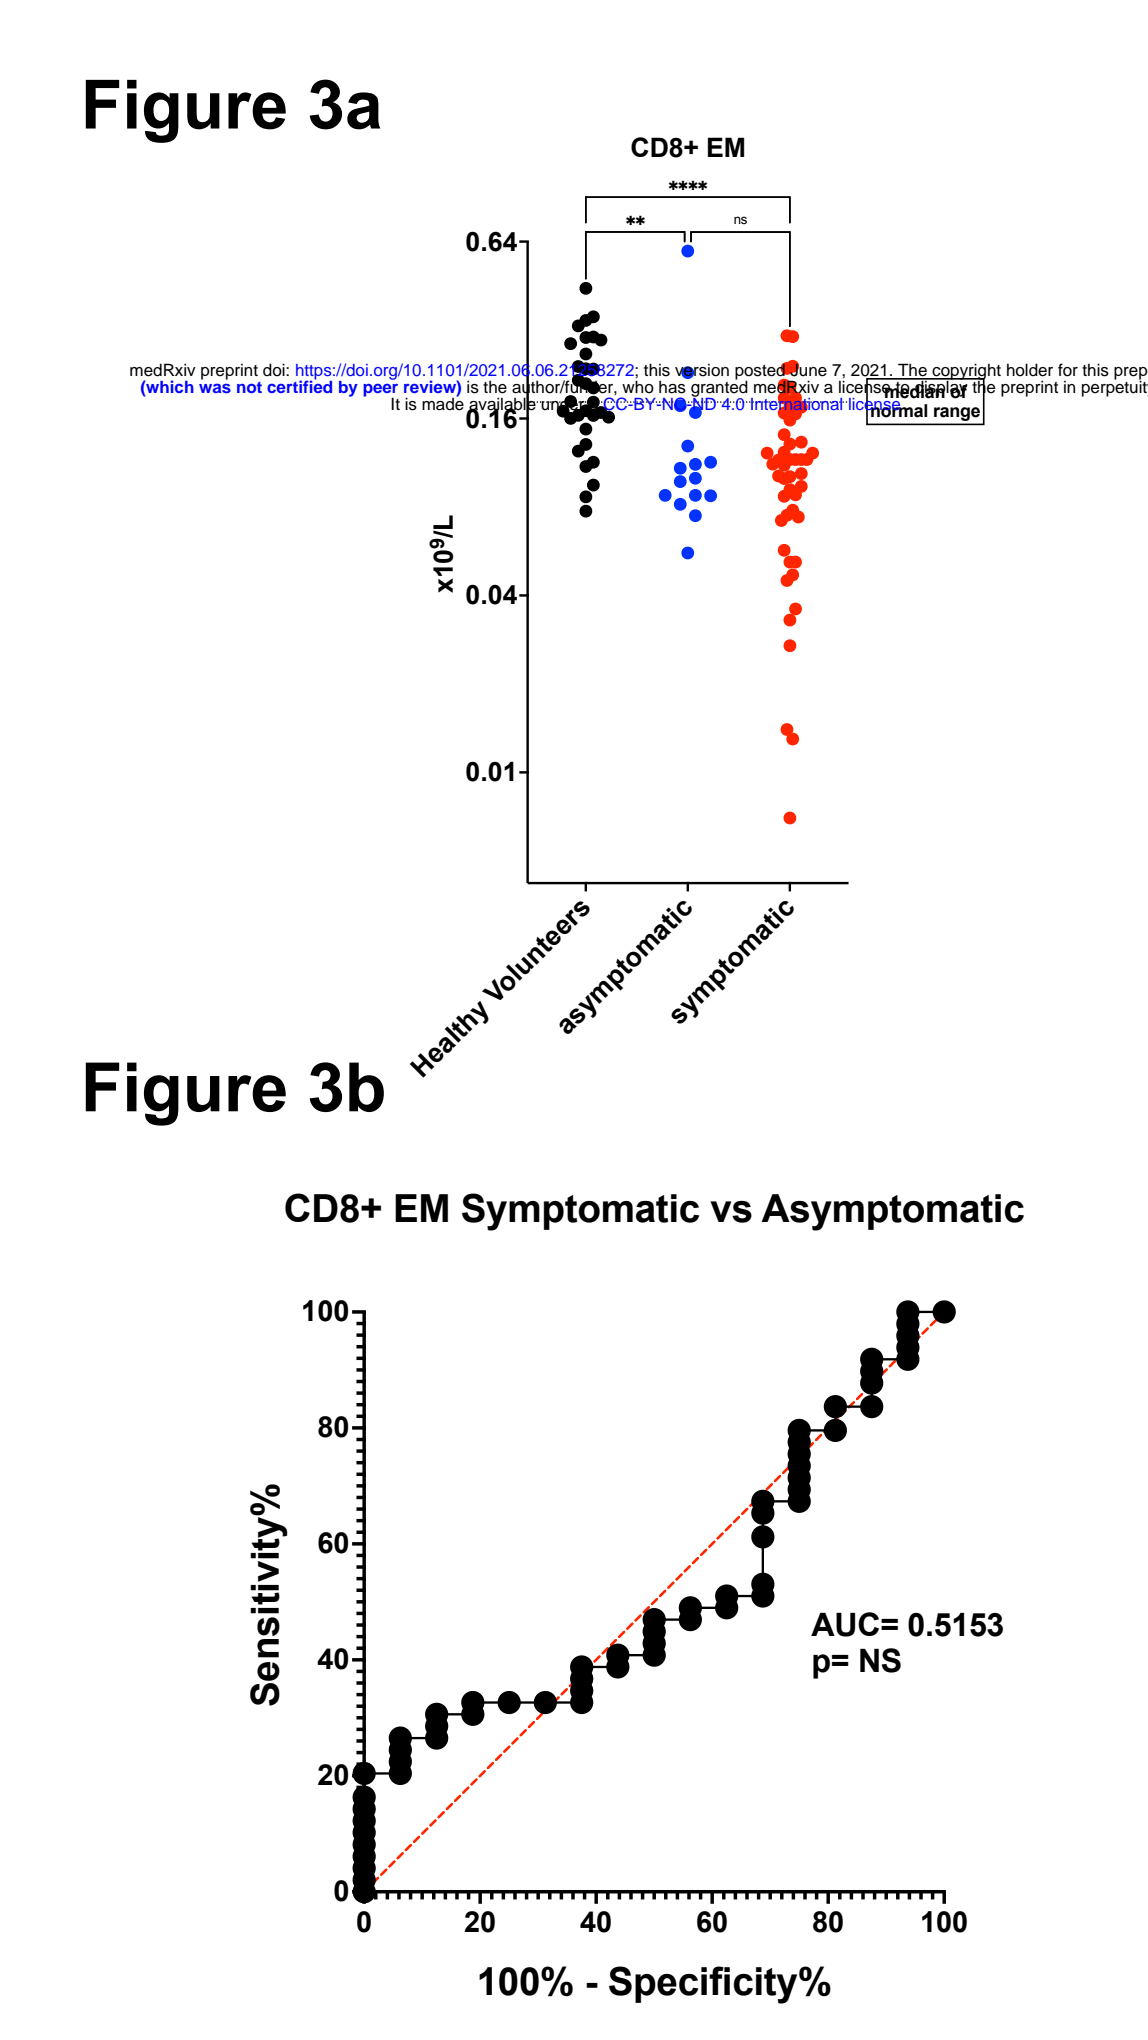 The image size is (1148, 2040). I want to click on version, so click(702, 371).
